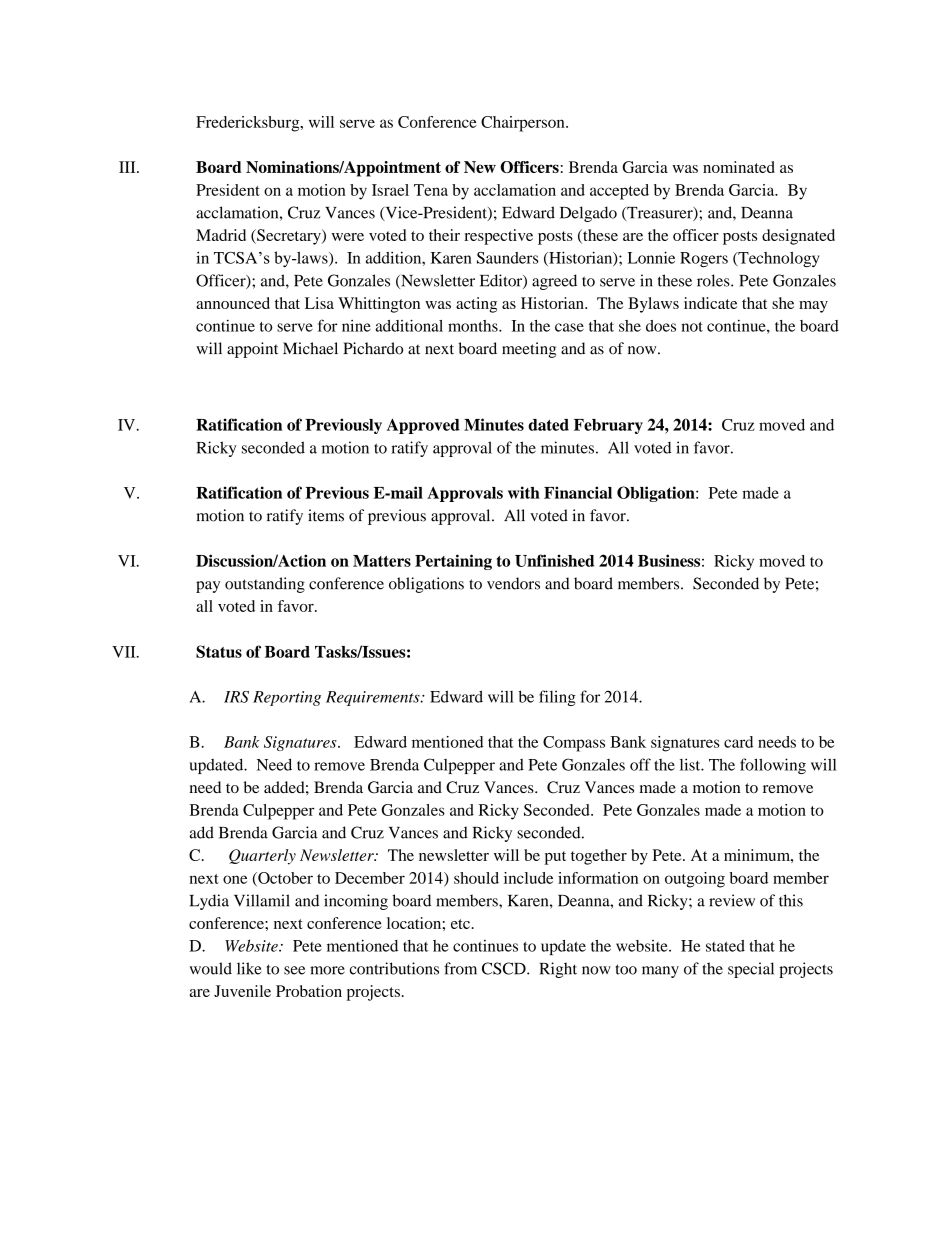  I want to click on IRS, so click(236, 697).
